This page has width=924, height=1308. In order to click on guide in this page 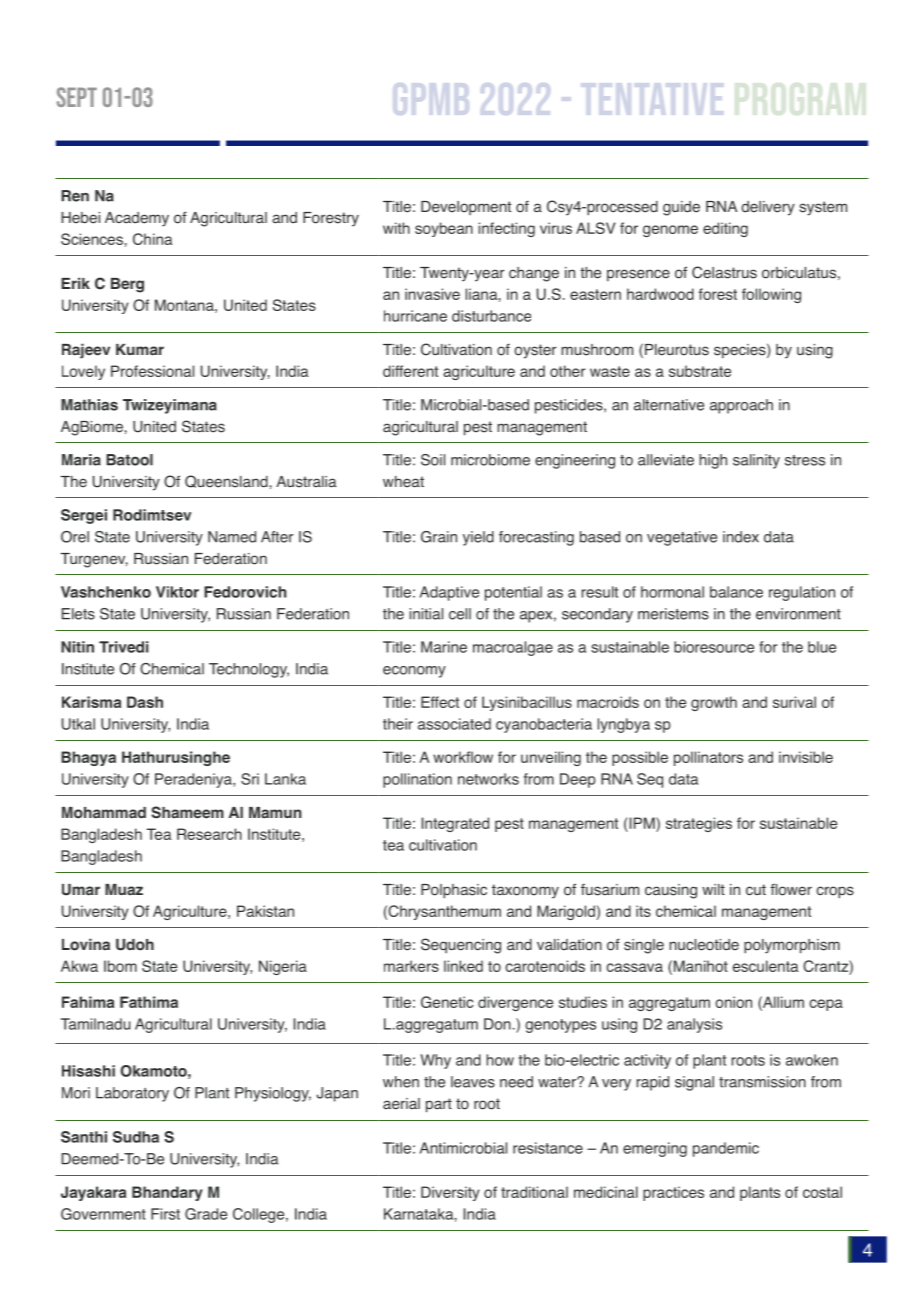, I will do `click(681, 208)`.
